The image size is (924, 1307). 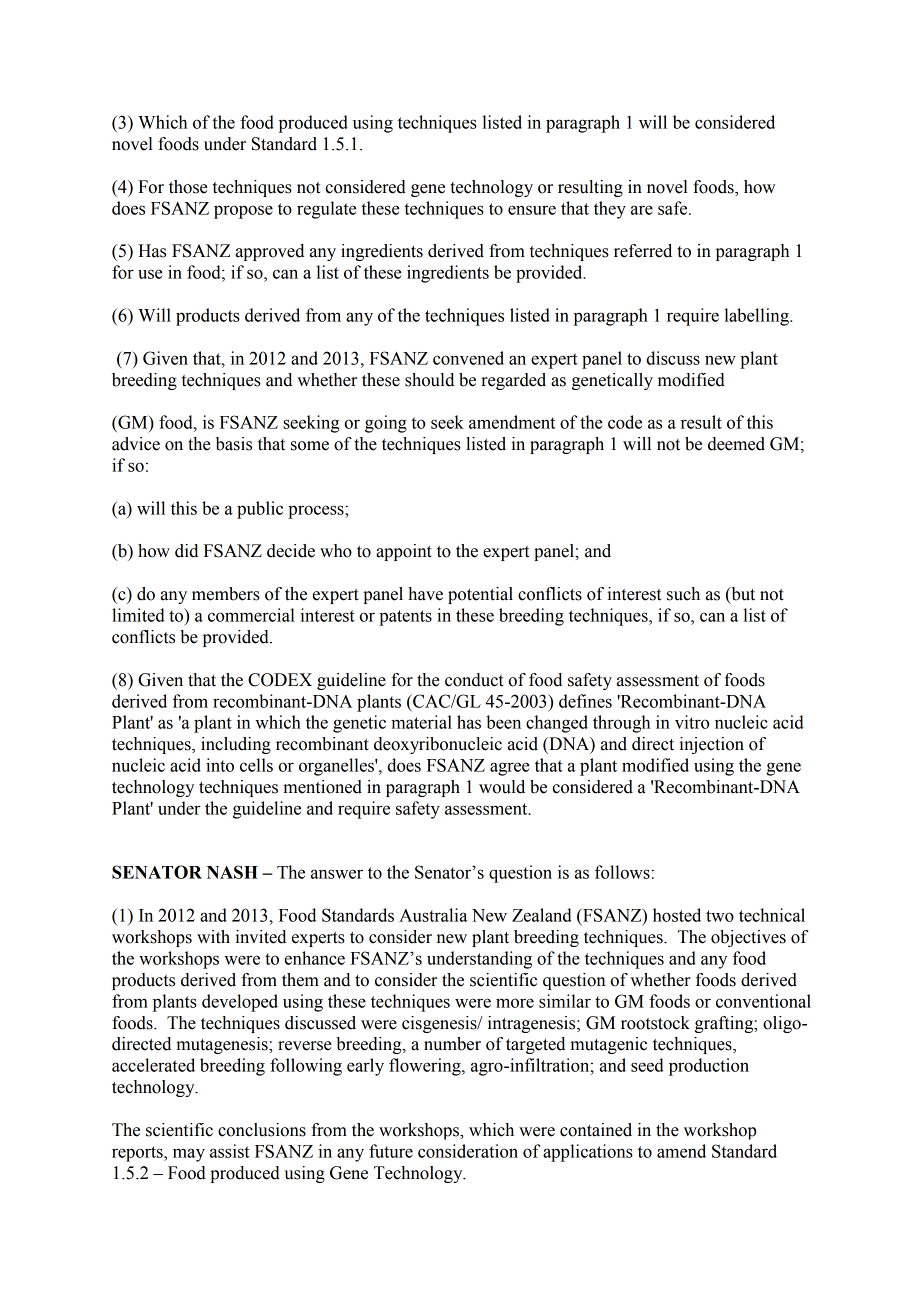 What do you see at coordinates (230, 1151) in the image?
I see `assist` at bounding box center [230, 1151].
